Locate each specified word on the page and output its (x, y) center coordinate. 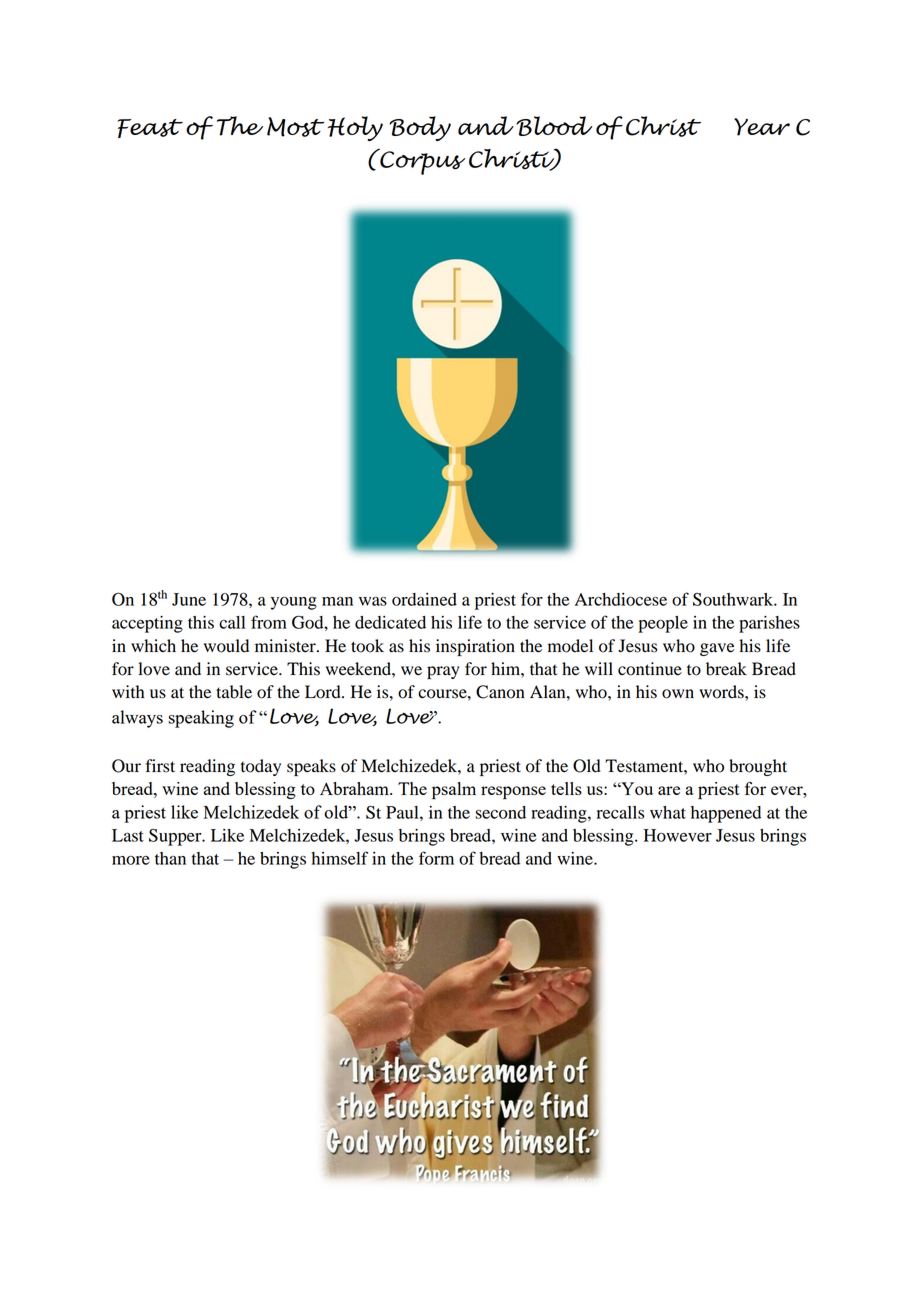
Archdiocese (621, 599)
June (189, 599)
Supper (176, 837)
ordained (424, 599)
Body (420, 128)
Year (762, 127)
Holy (355, 128)
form (436, 858)
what (668, 812)
